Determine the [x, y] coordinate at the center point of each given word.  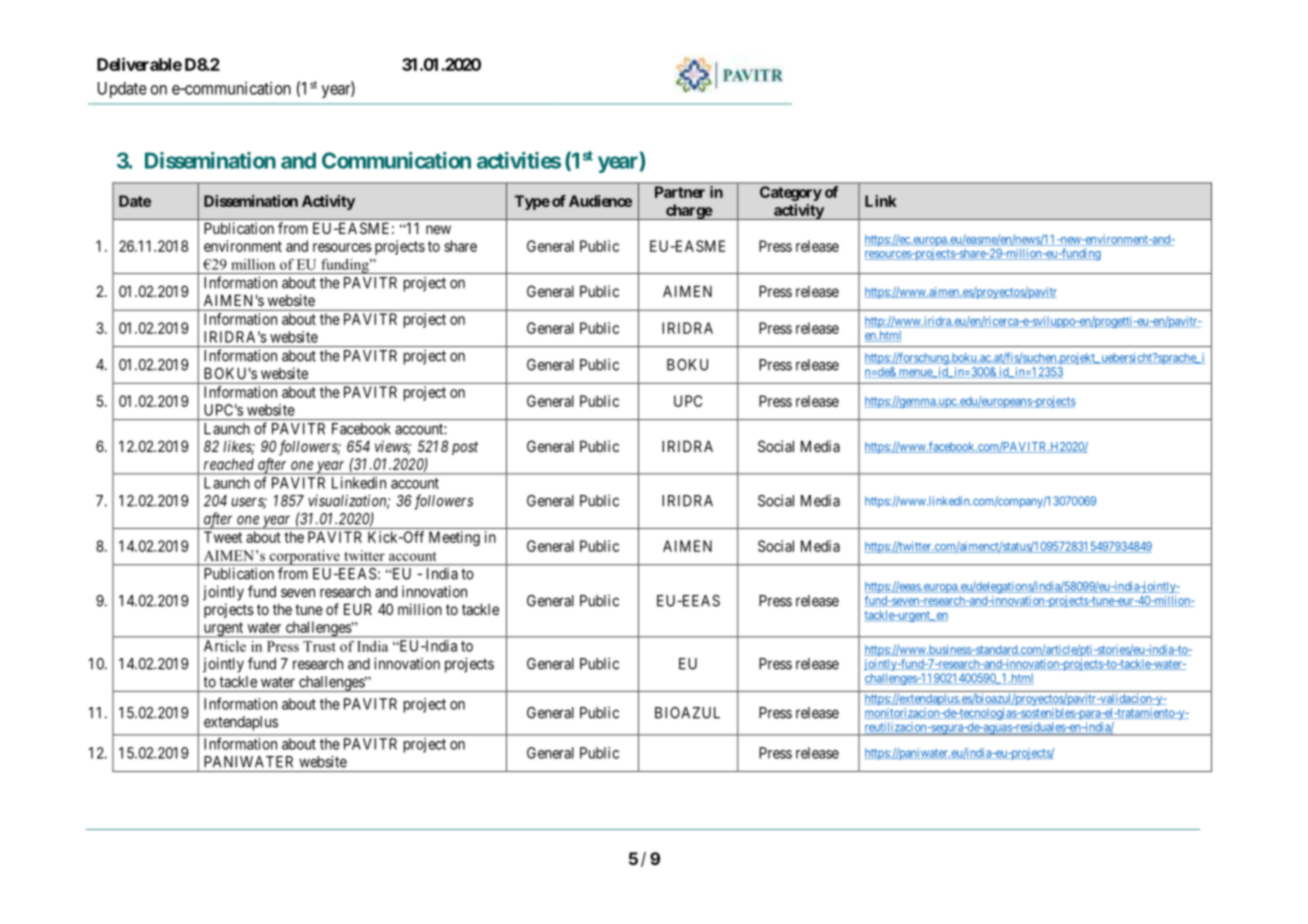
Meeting [454, 538]
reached [229, 464]
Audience [600, 201]
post [465, 448]
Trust [319, 646]
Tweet [223, 537]
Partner [680, 192]
